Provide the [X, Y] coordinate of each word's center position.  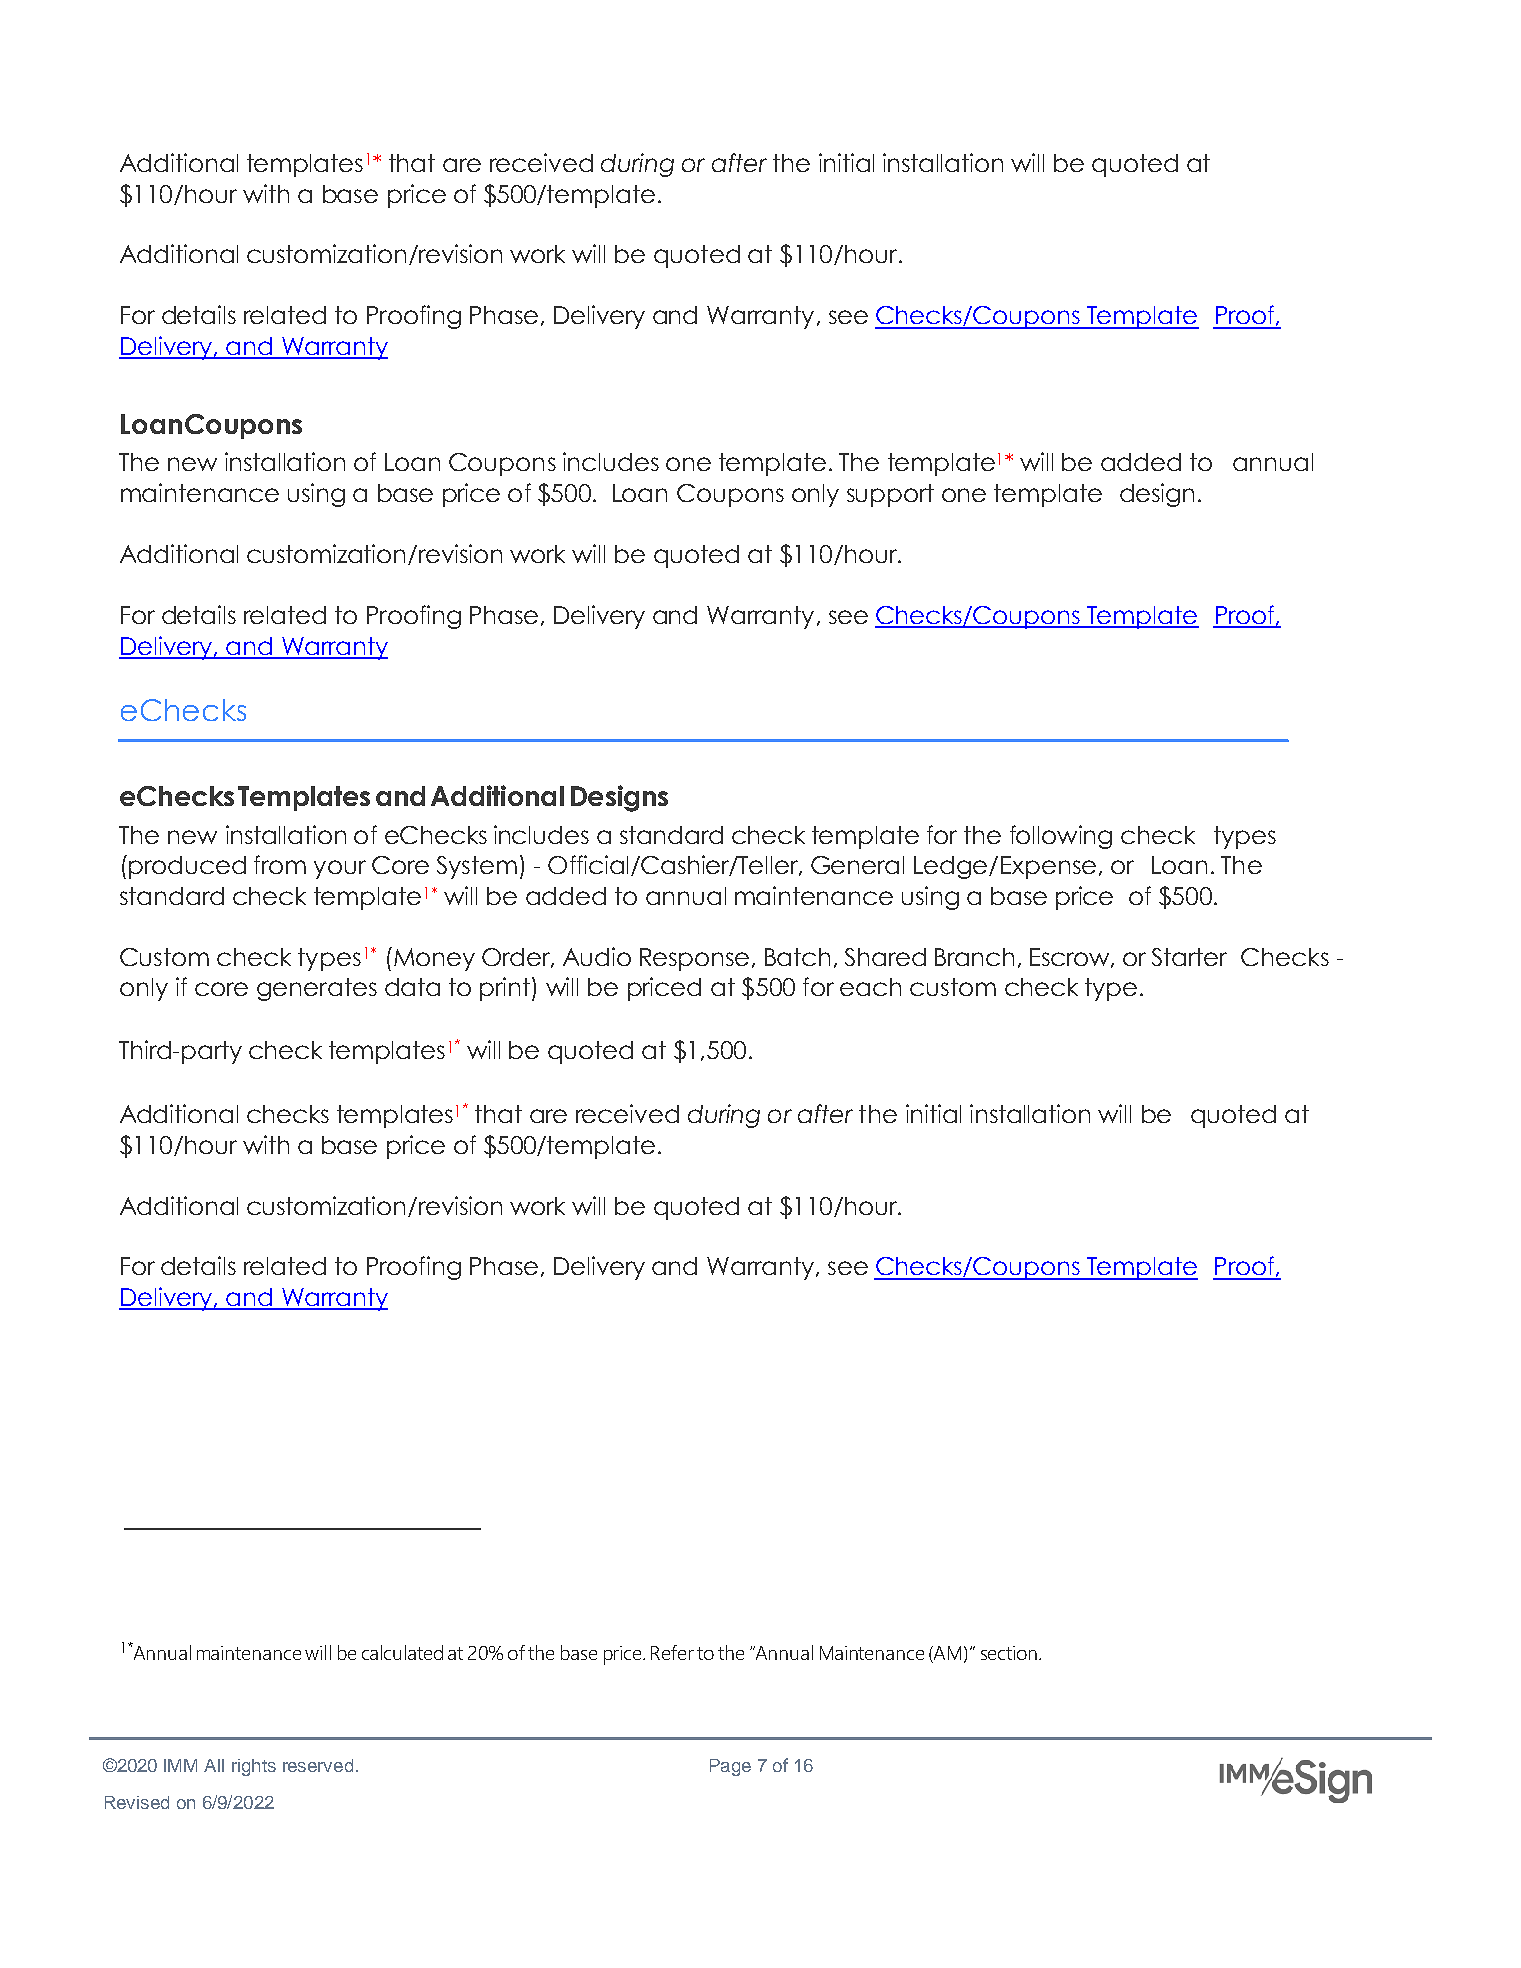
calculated [402, 1652]
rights [254, 1767]
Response [694, 959]
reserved [318, 1765]
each [870, 987]
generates [317, 989]
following [1061, 837]
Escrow [1071, 958]
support [890, 495]
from [280, 864]
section [1010, 1653]
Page [730, 1767]
